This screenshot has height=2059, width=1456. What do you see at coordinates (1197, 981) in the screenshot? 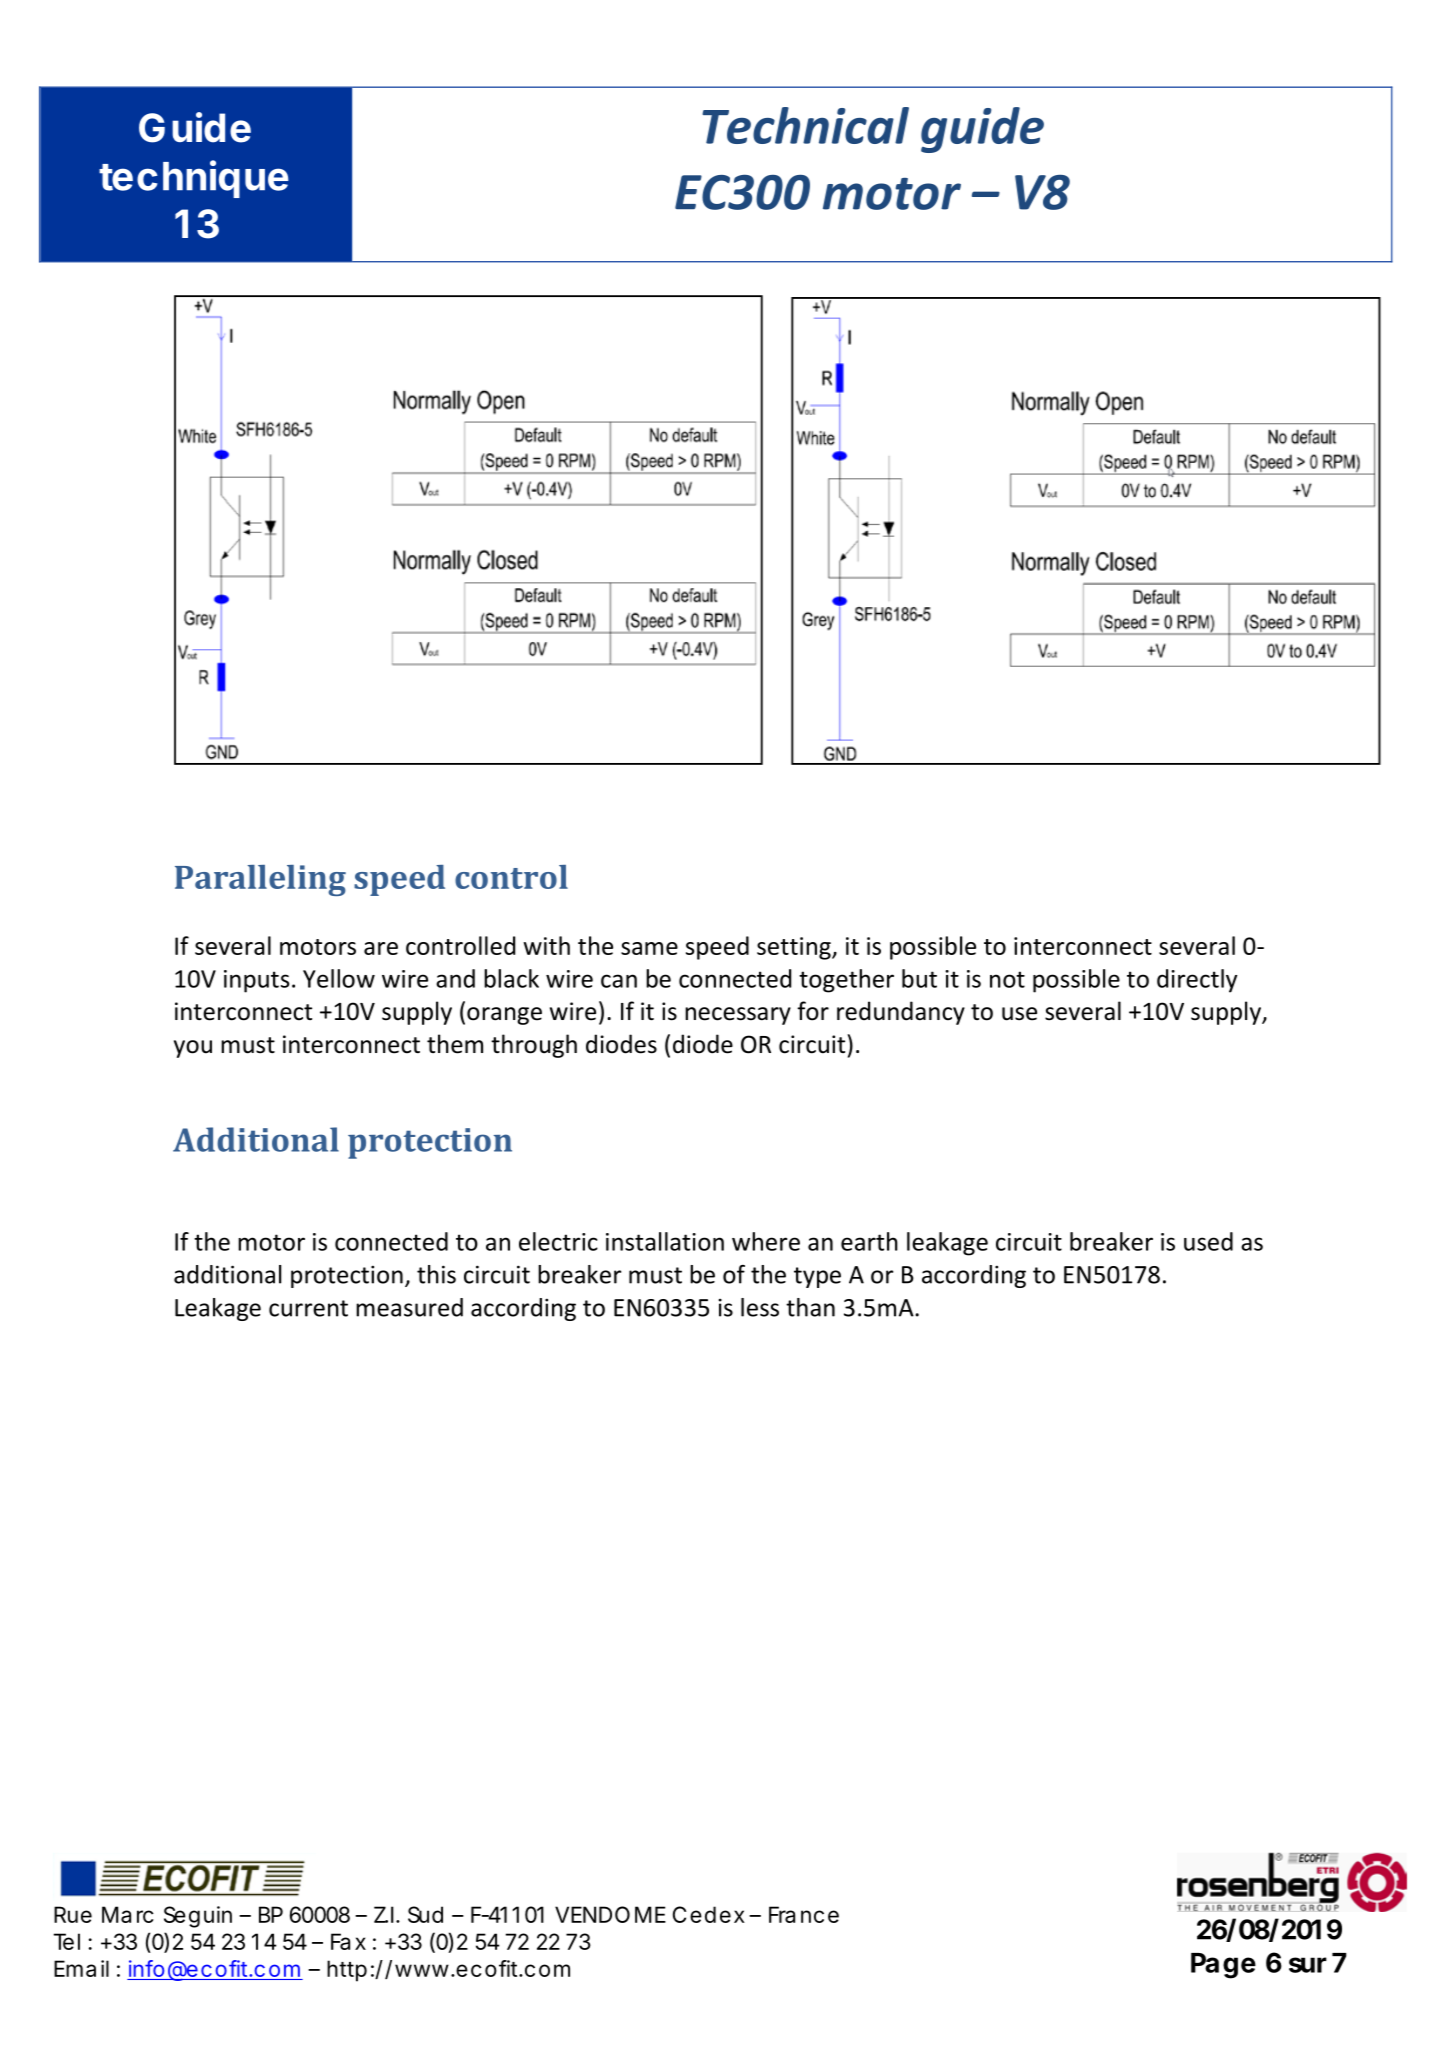
I see `directly` at bounding box center [1197, 981].
